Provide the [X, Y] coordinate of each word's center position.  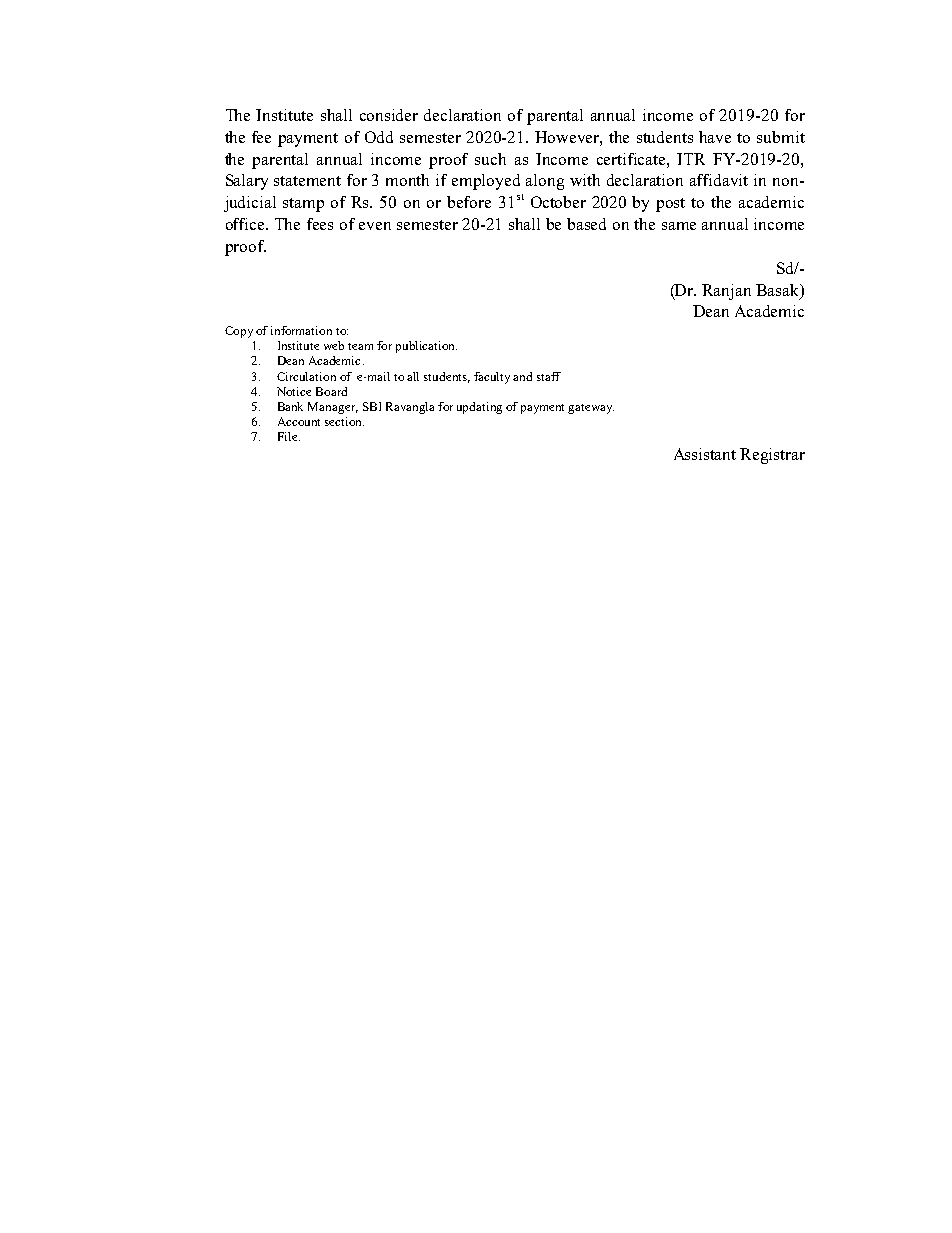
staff [549, 376]
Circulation [306, 376]
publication [426, 347]
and [522, 376]
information [301, 330]
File [289, 436]
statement [307, 181]
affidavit [719, 180]
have [715, 137]
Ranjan [726, 292]
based [586, 224]
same [679, 226]
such [490, 159]
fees [320, 224]
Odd [379, 137]
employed [486, 182]
